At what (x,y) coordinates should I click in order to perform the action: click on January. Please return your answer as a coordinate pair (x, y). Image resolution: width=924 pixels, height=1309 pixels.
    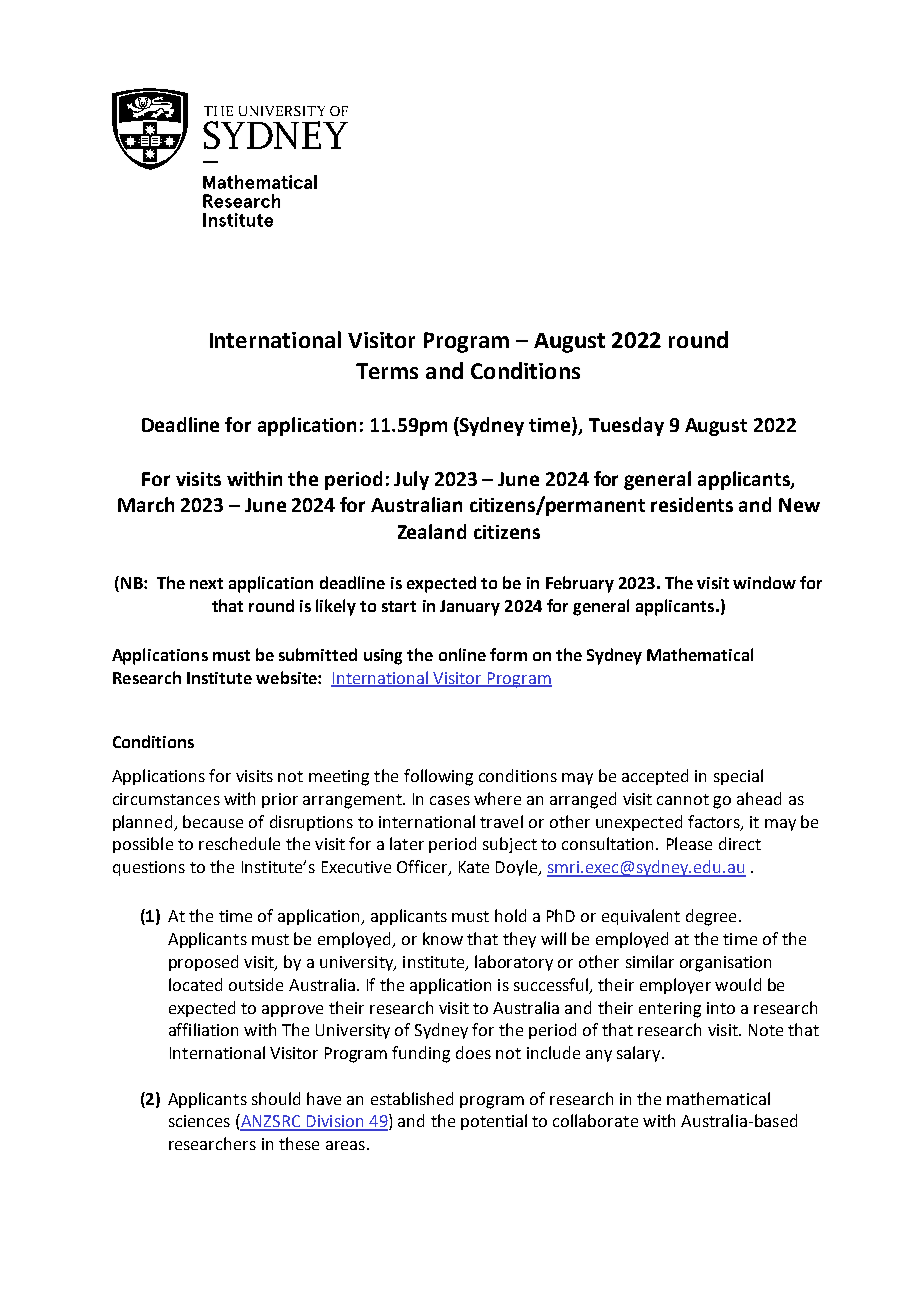
    Looking at the image, I should click on (470, 608).
